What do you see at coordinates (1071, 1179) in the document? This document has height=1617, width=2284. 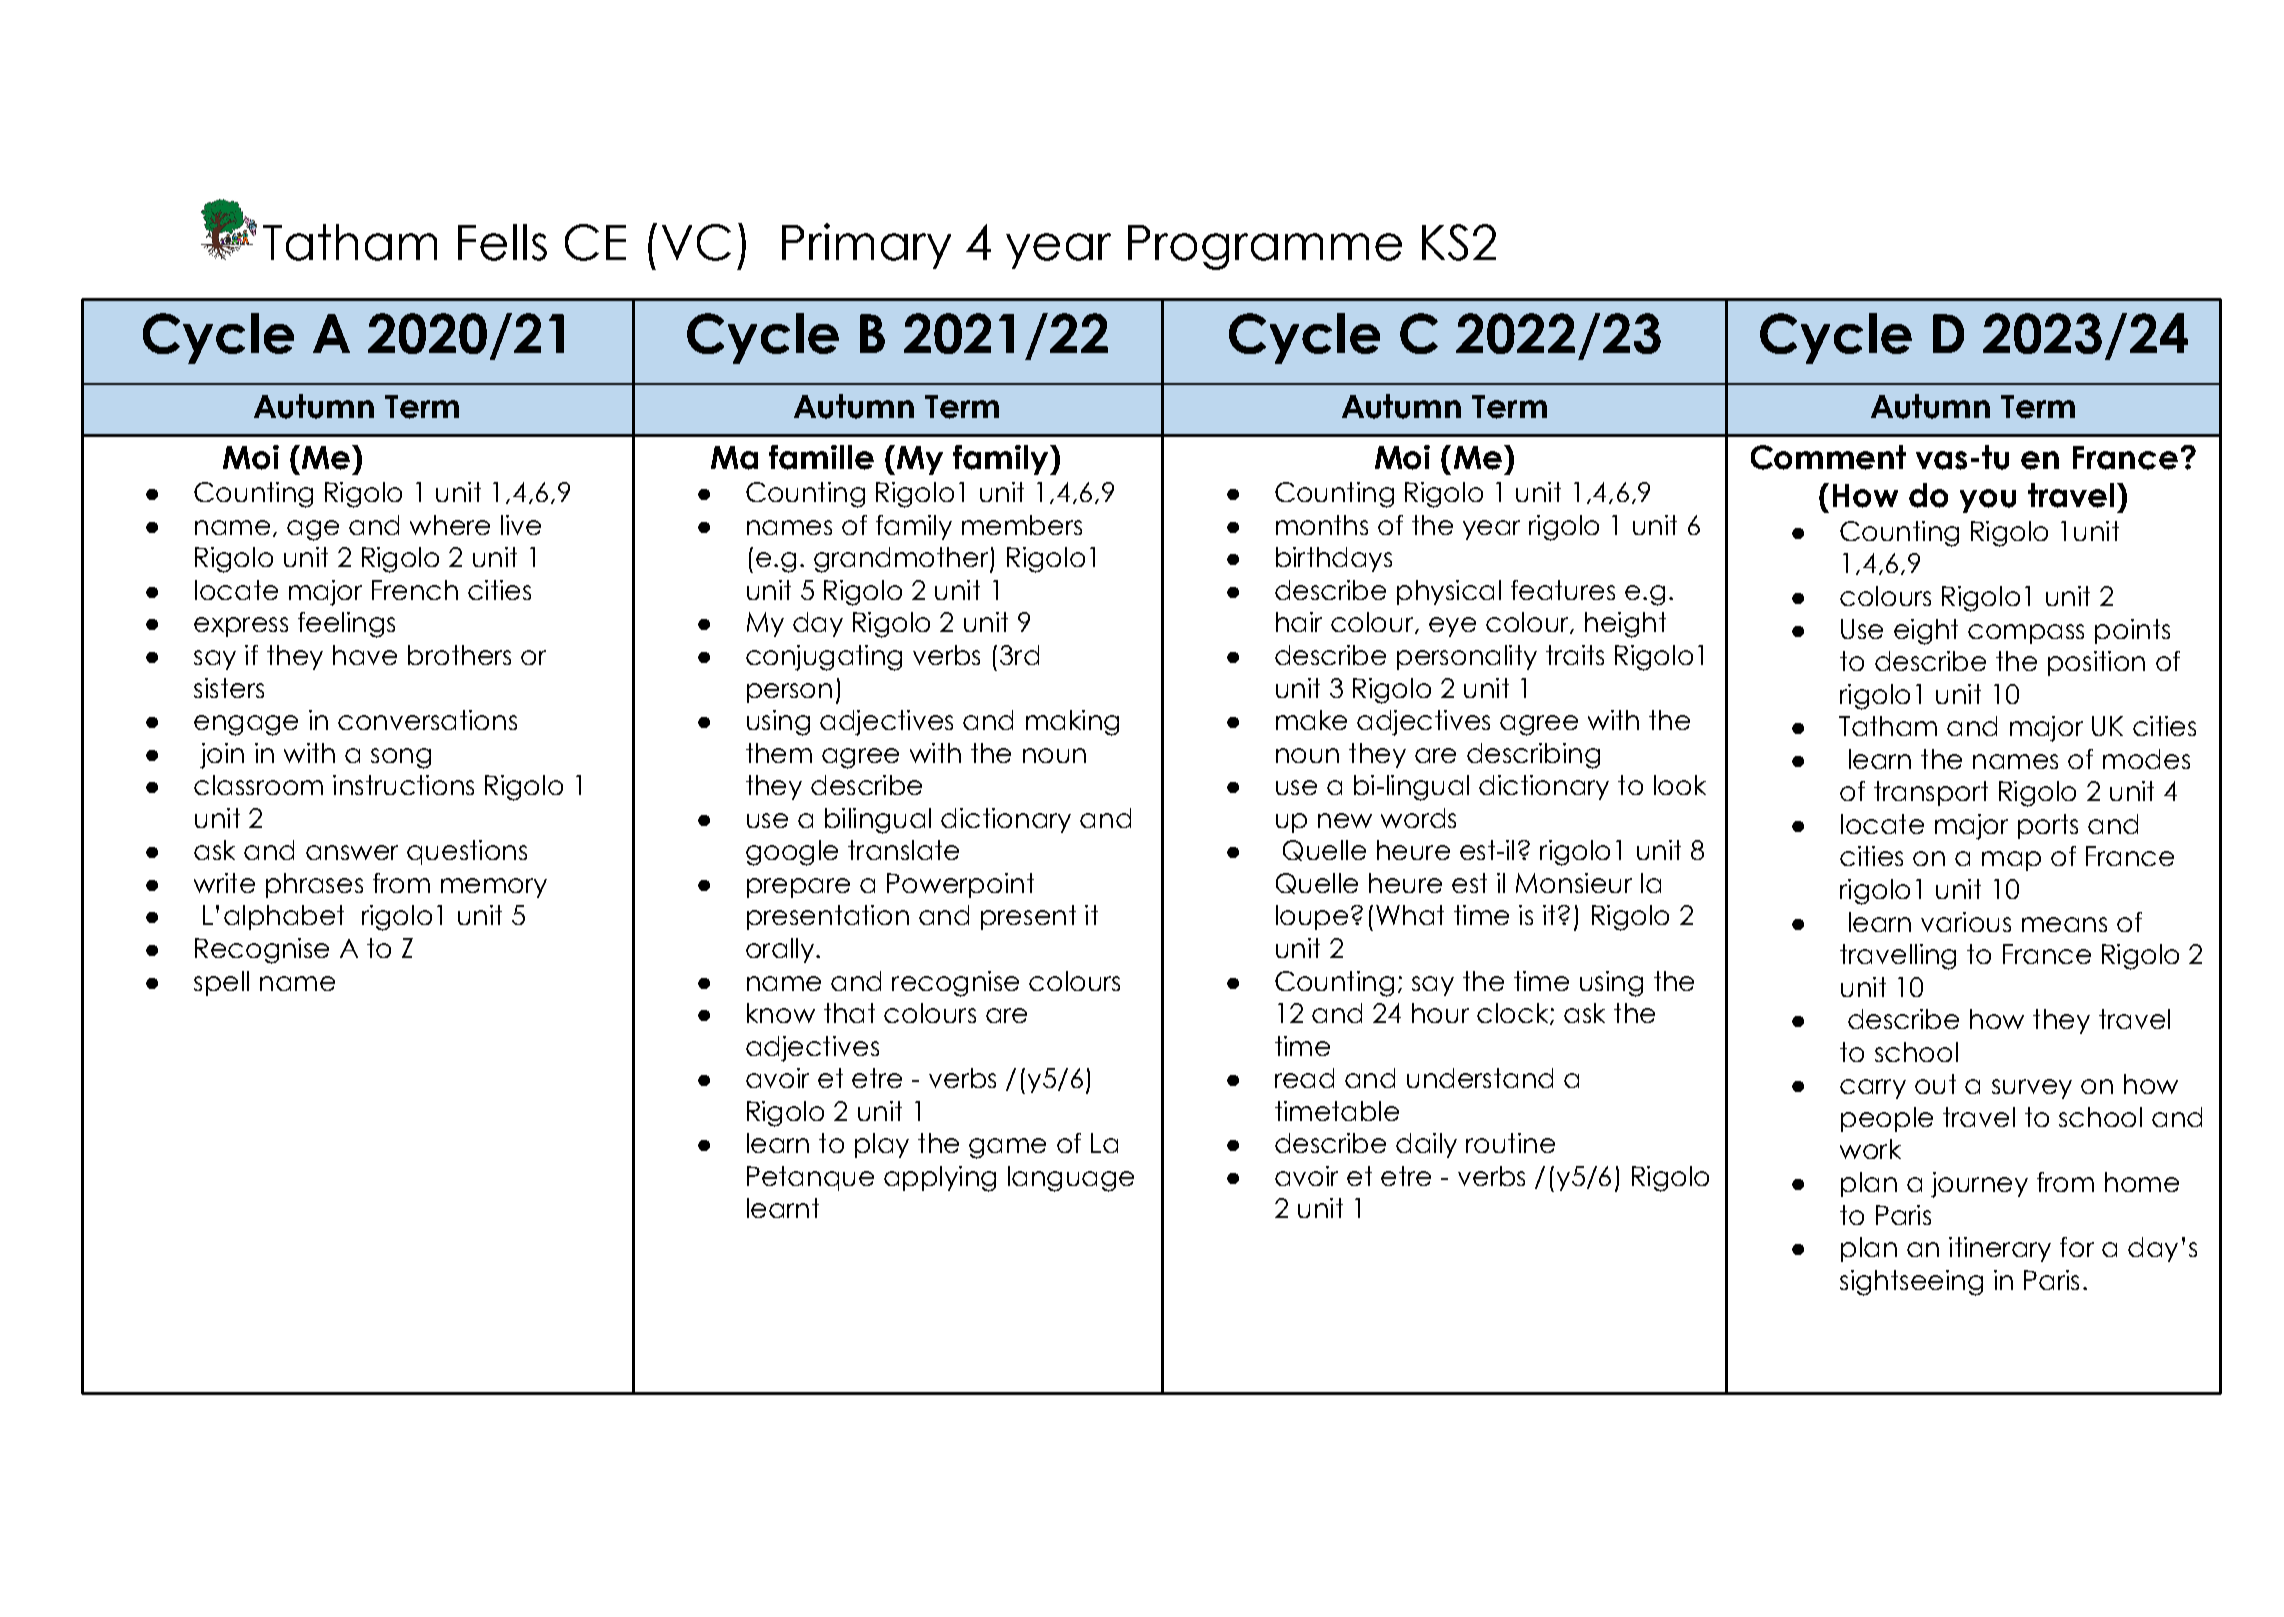 I see `language` at bounding box center [1071, 1179].
